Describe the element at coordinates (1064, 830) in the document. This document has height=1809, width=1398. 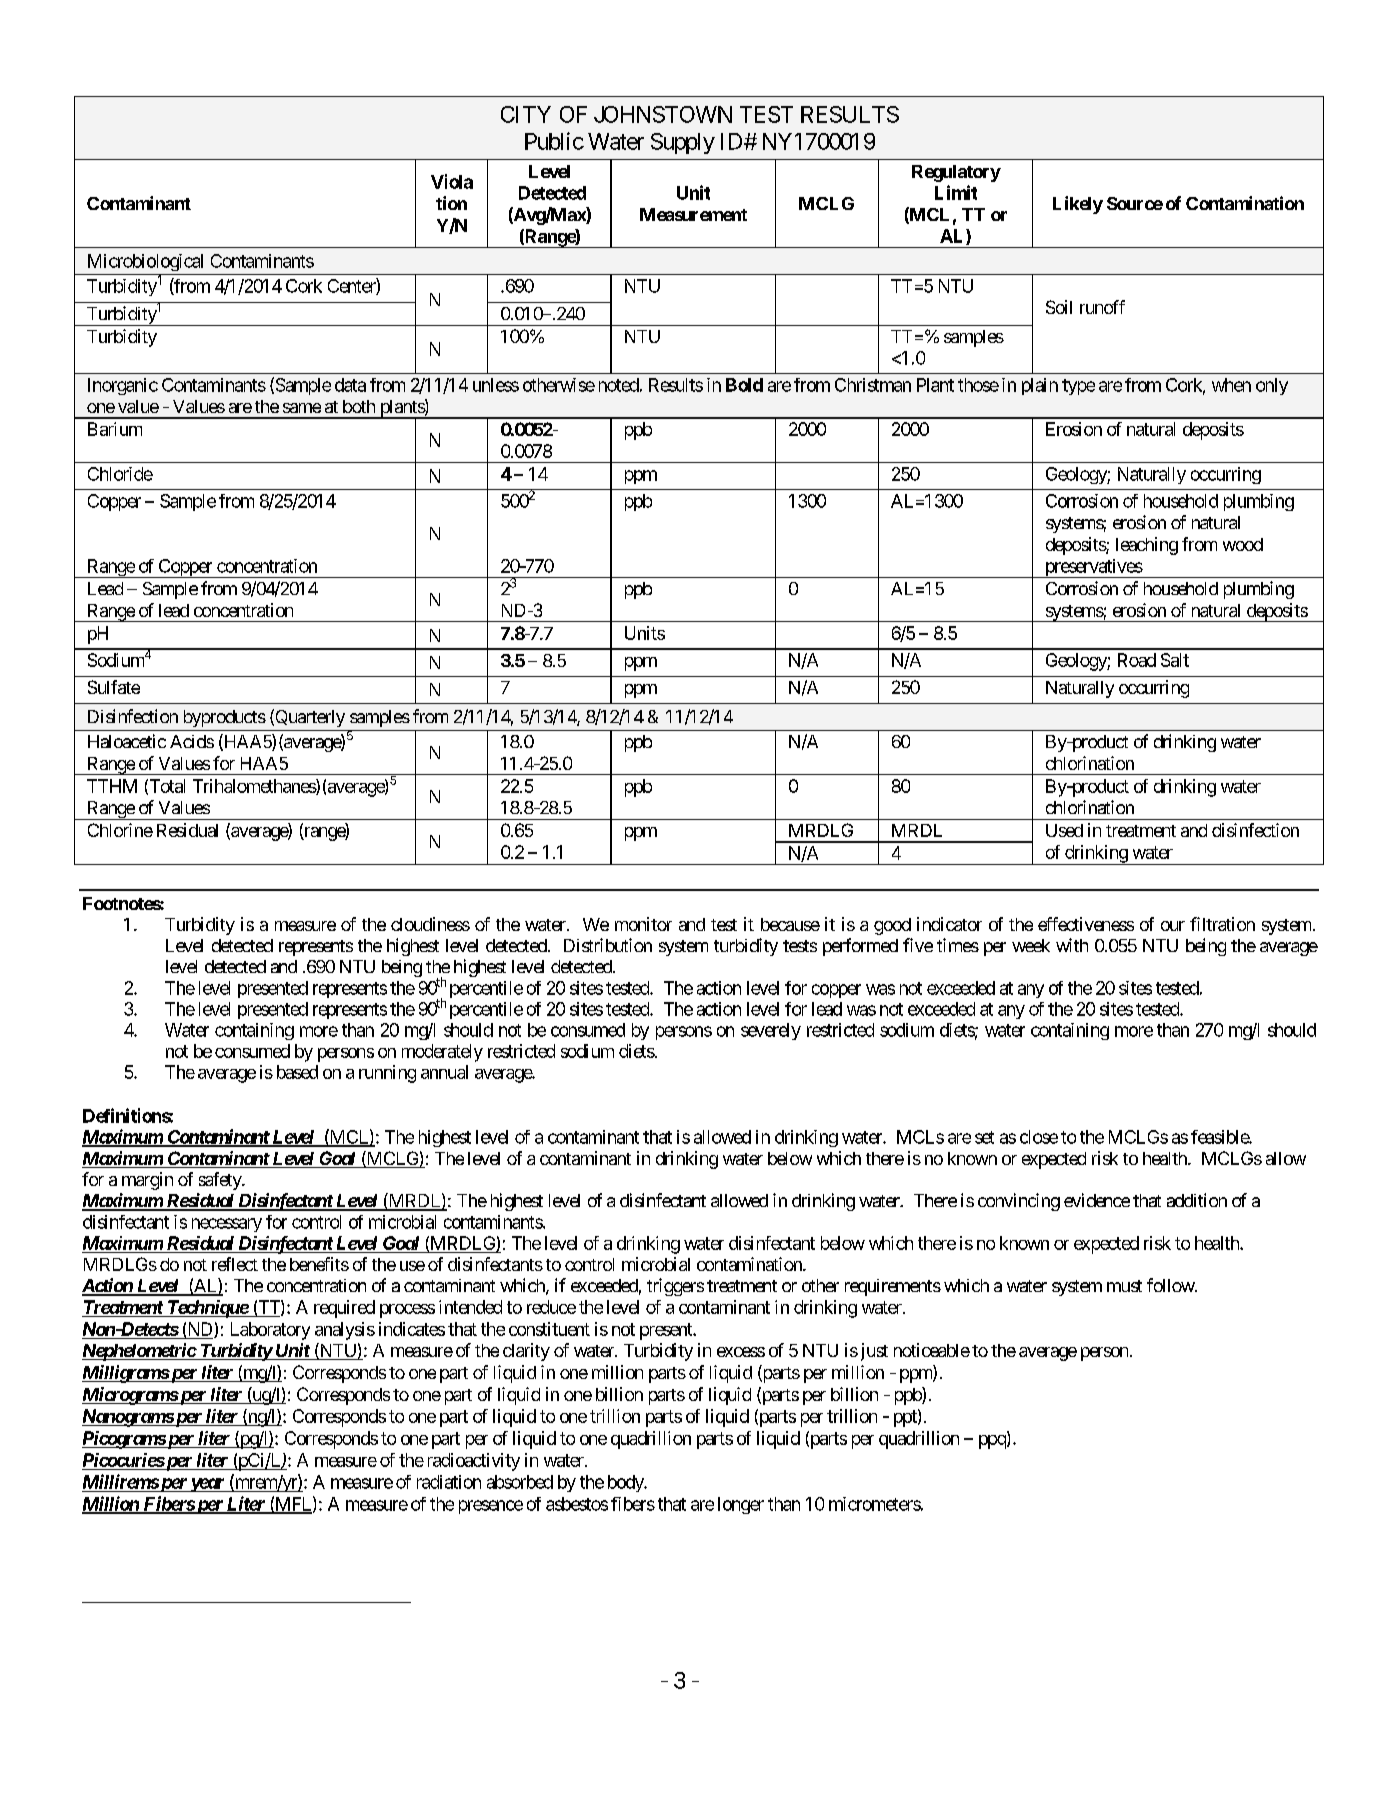
I see `Used` at that location.
